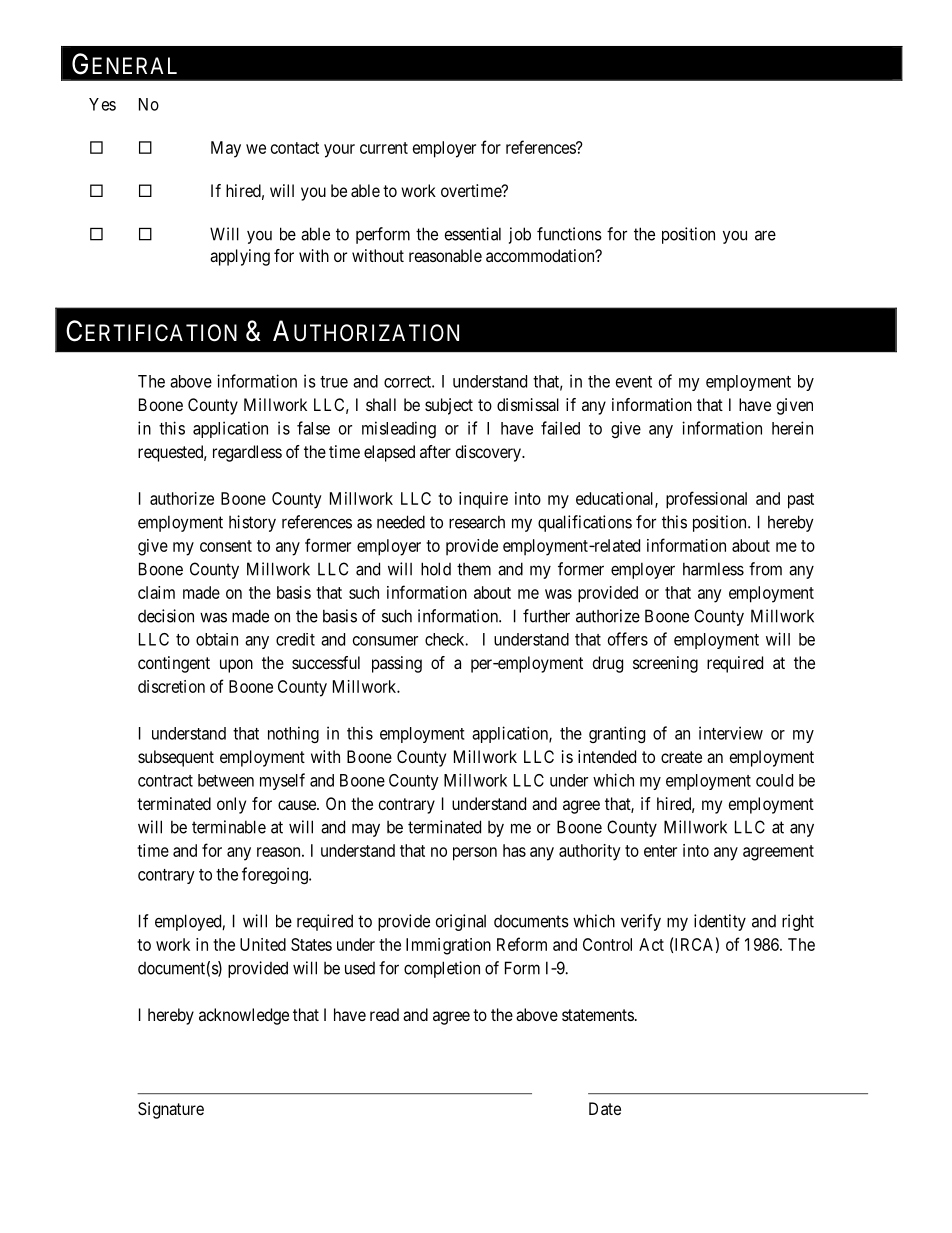  Describe the element at coordinates (166, 616) in the screenshot. I see `decision` at that location.
